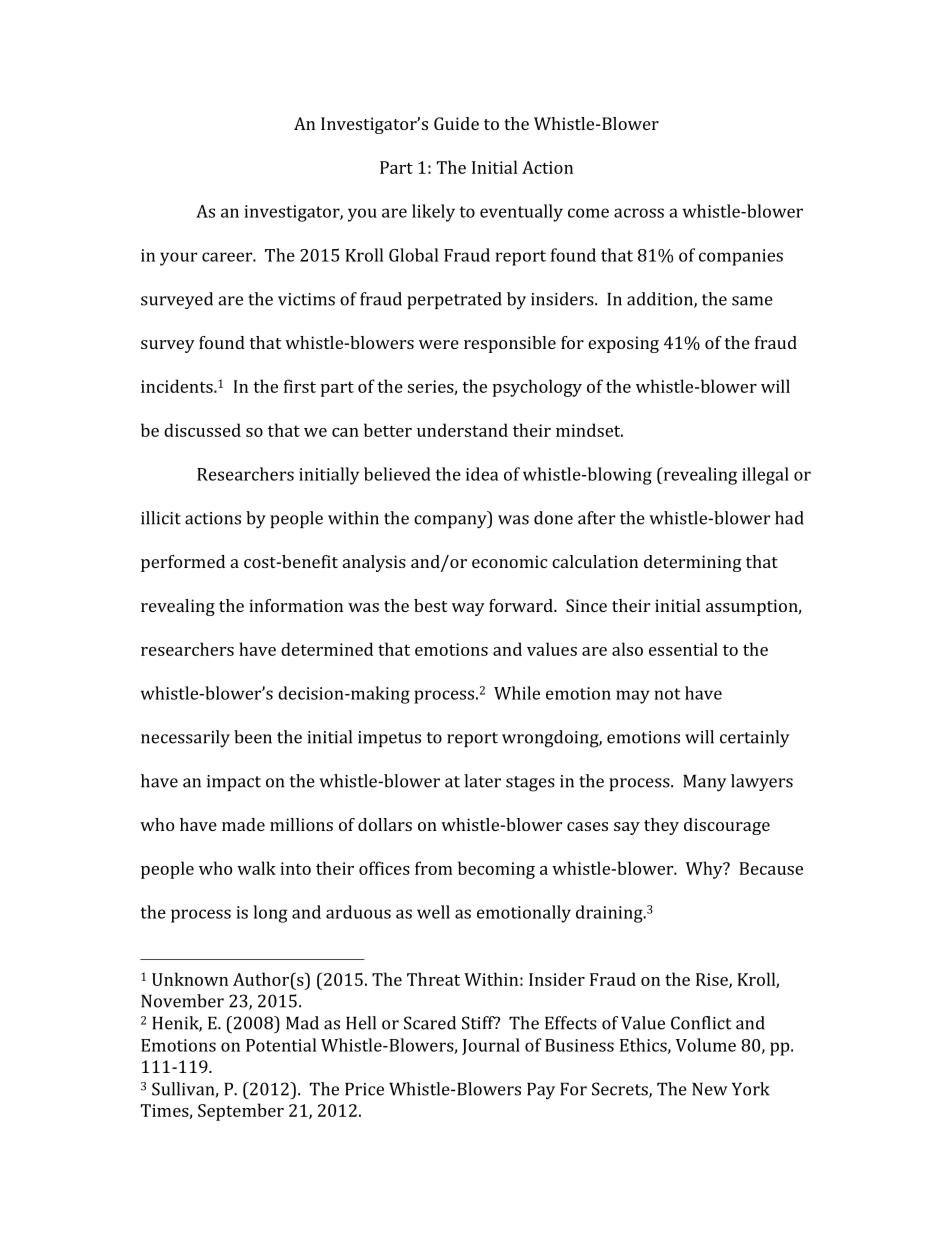 The image size is (952, 1233). I want to click on across, so click(639, 213).
